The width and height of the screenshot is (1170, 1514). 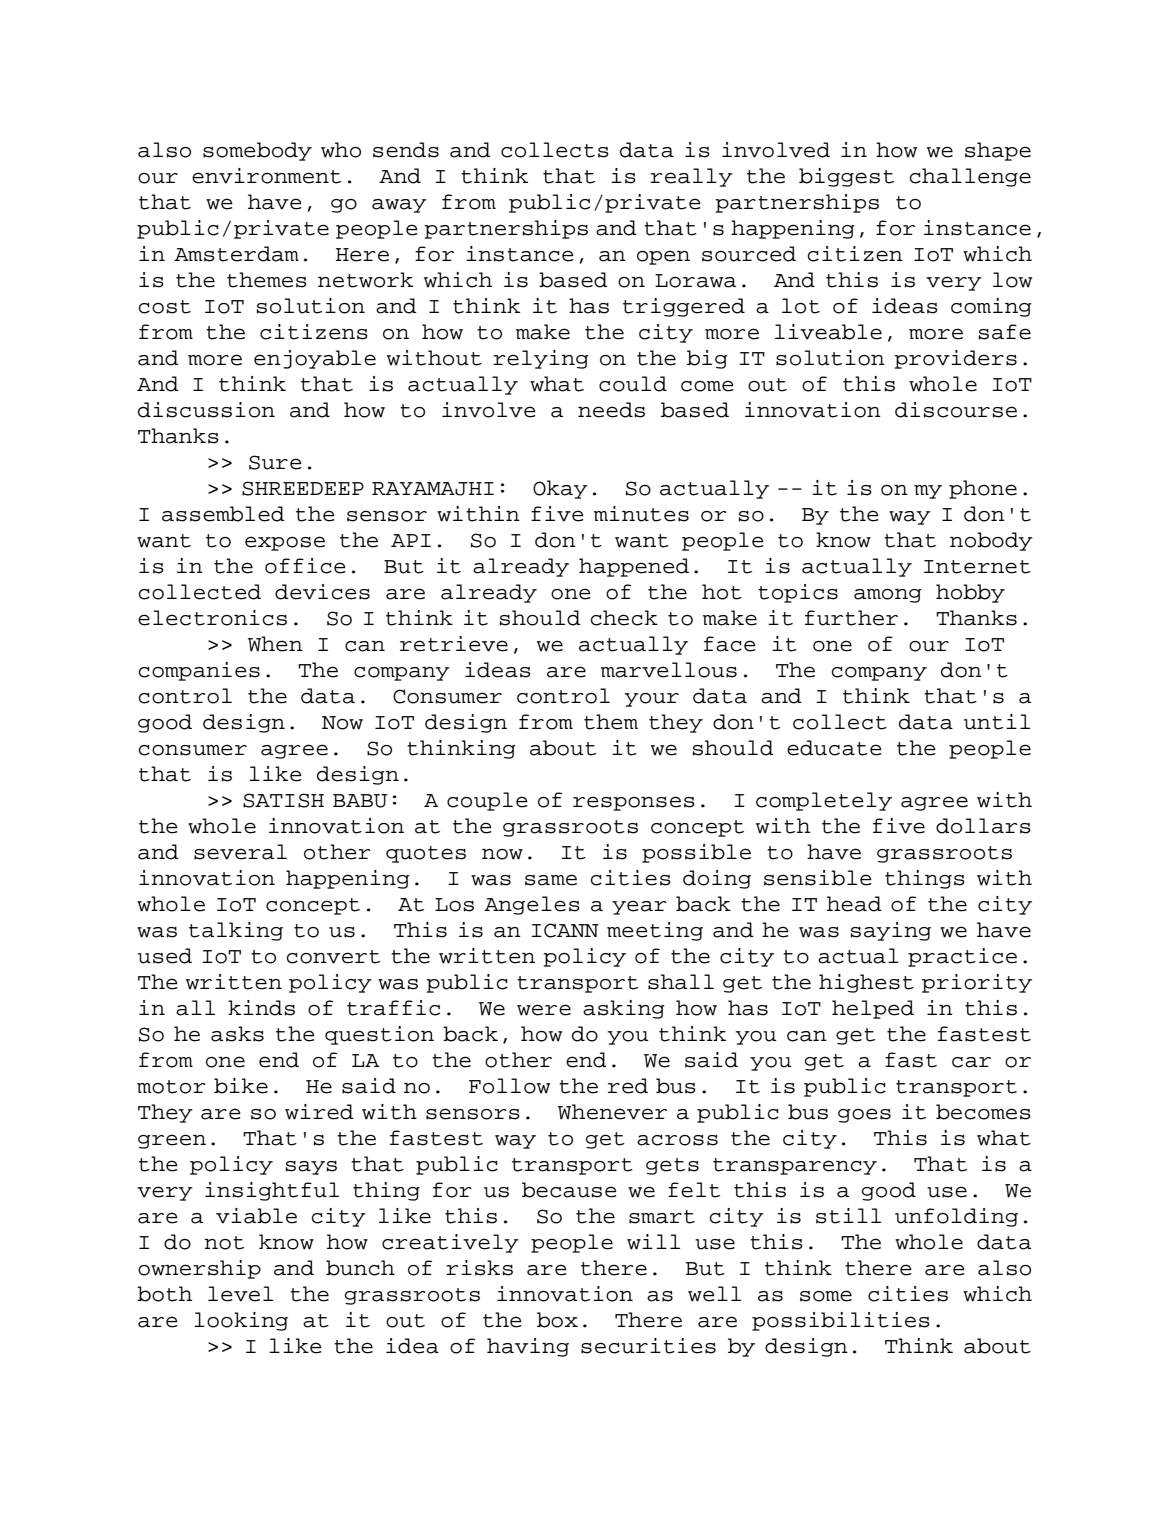 What do you see at coordinates (241, 1321) in the screenshot?
I see `looking` at bounding box center [241, 1321].
